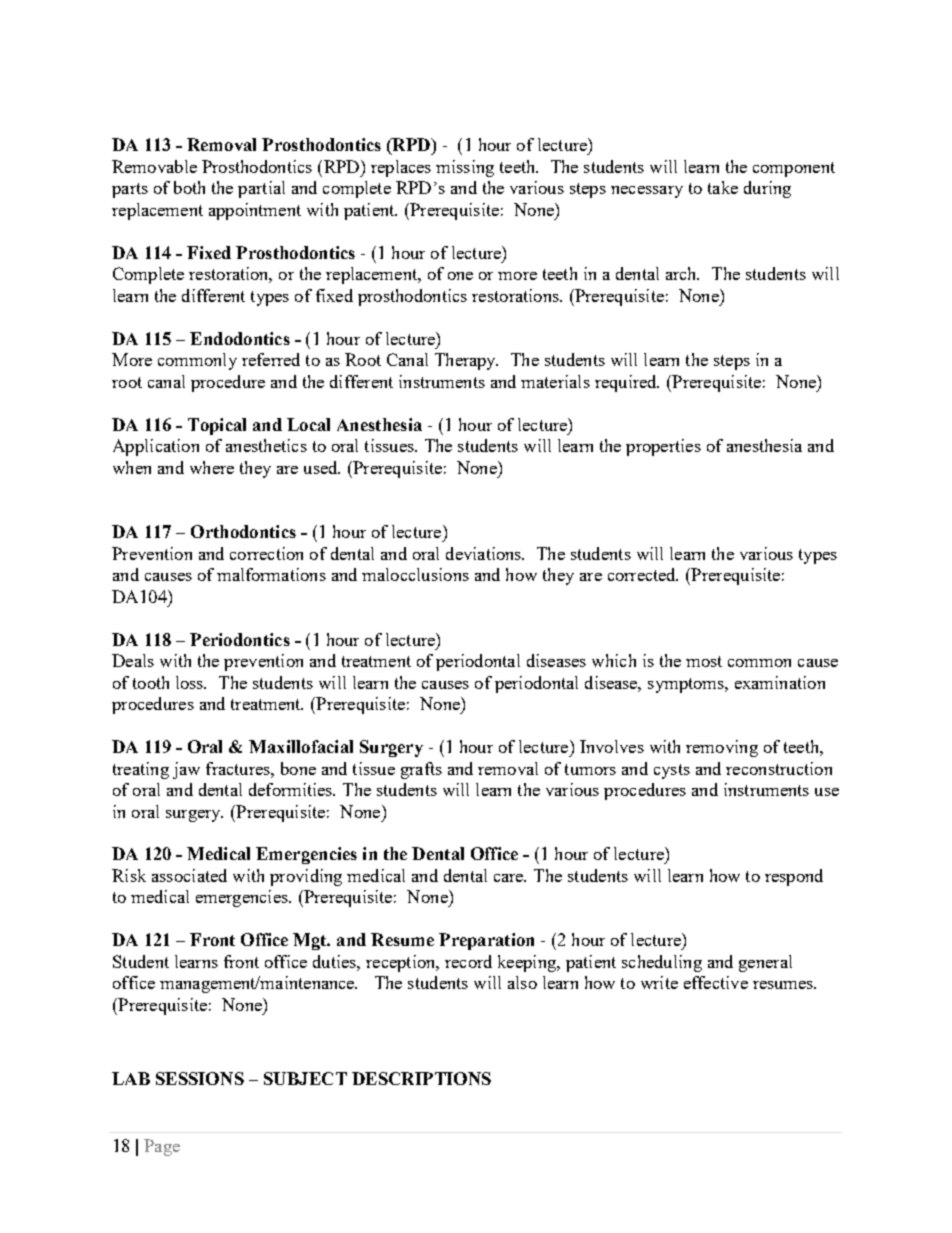  What do you see at coordinates (217, 426) in the screenshot?
I see `Topical` at bounding box center [217, 426].
